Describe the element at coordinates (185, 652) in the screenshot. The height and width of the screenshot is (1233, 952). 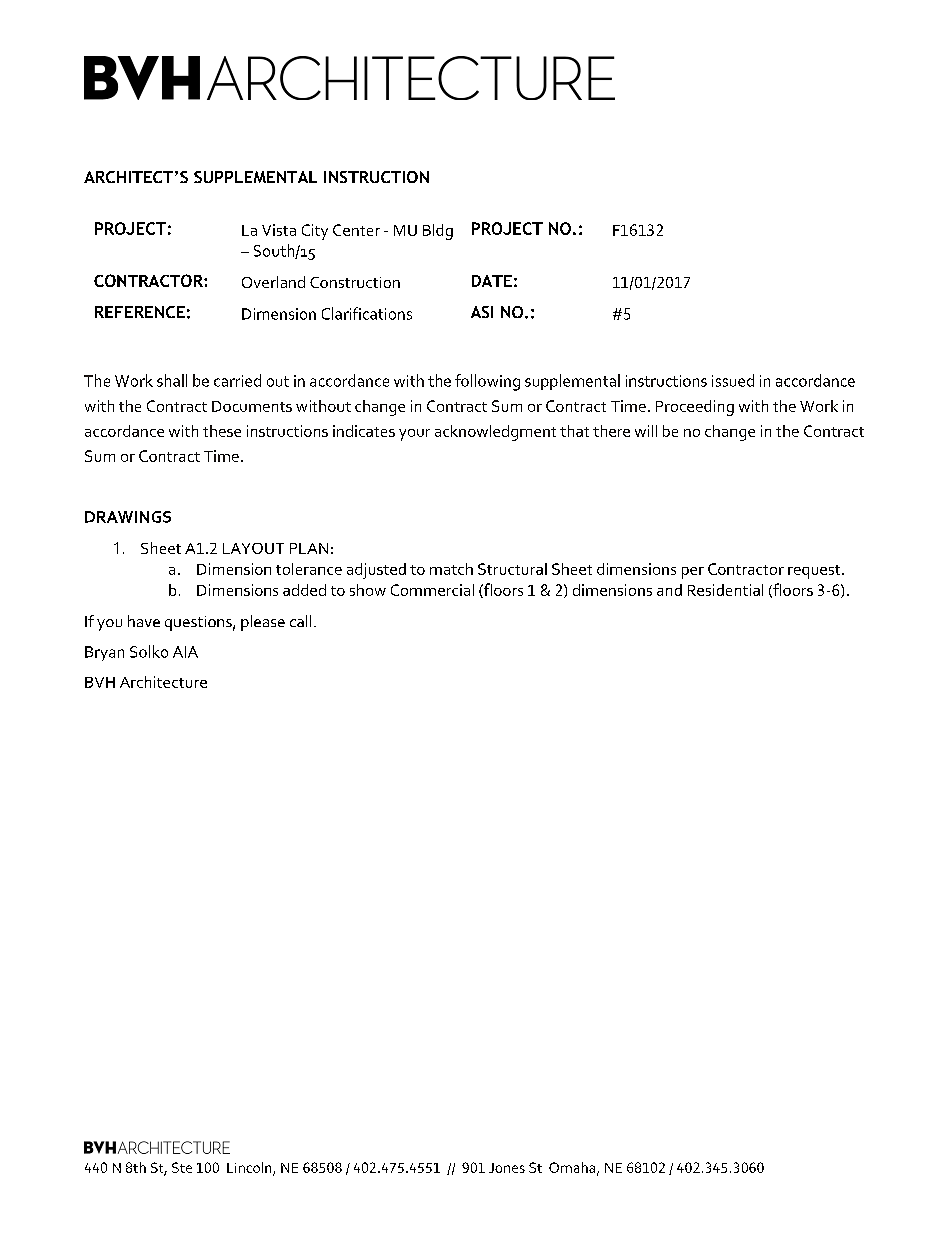
I see `AIA` at that location.
